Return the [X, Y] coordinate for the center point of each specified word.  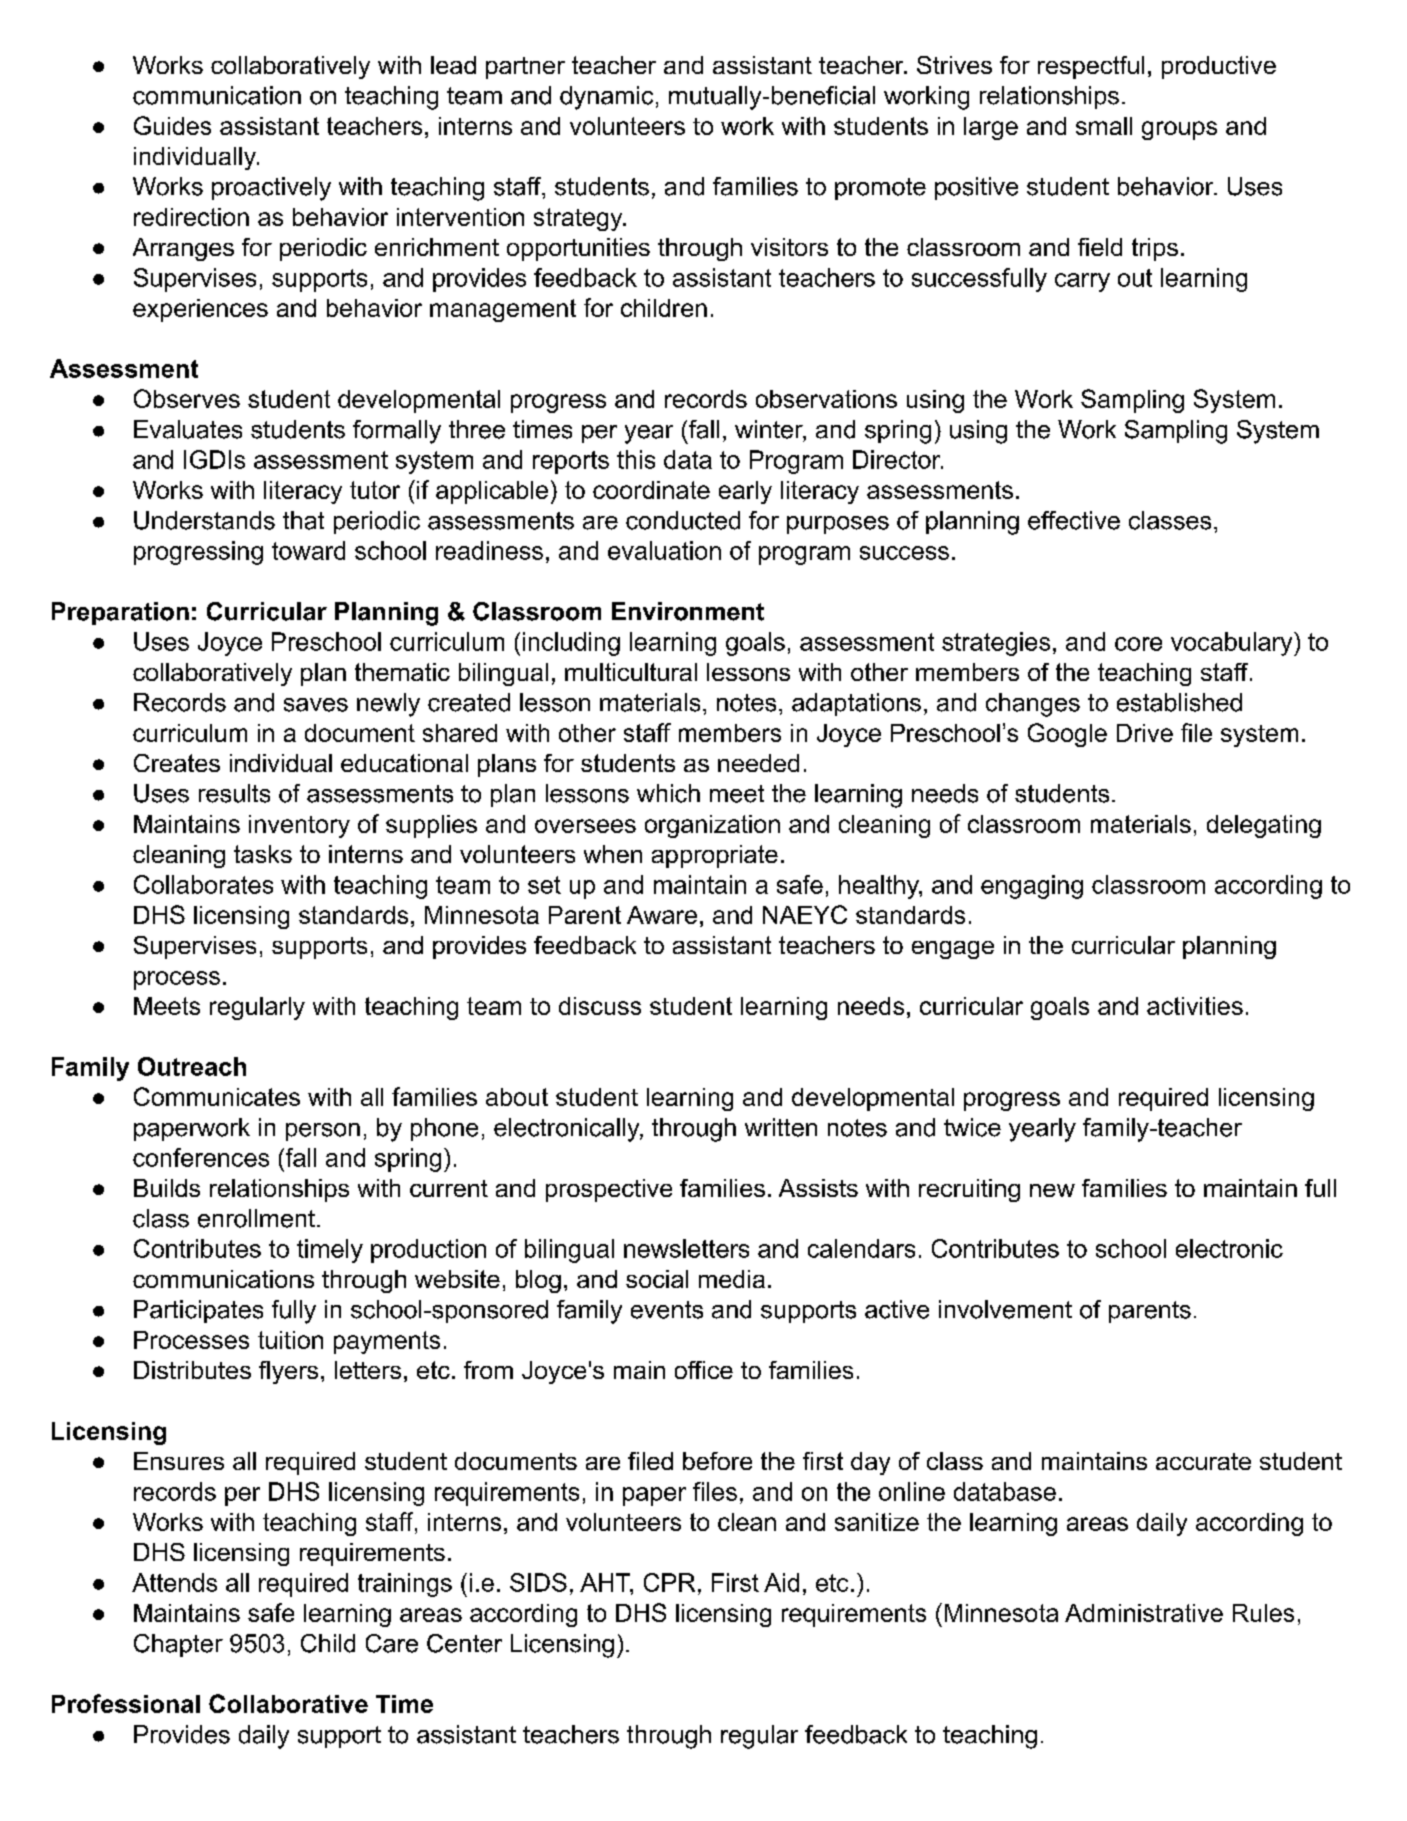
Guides [172, 125]
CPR [669, 1582]
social [657, 1279]
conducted [683, 520]
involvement [1005, 1309]
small [1104, 126]
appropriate [715, 856]
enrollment [256, 1218]
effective [1074, 520]
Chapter [178, 1645]
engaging [1032, 887]
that [303, 520]
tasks [263, 854]
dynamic [606, 98]
